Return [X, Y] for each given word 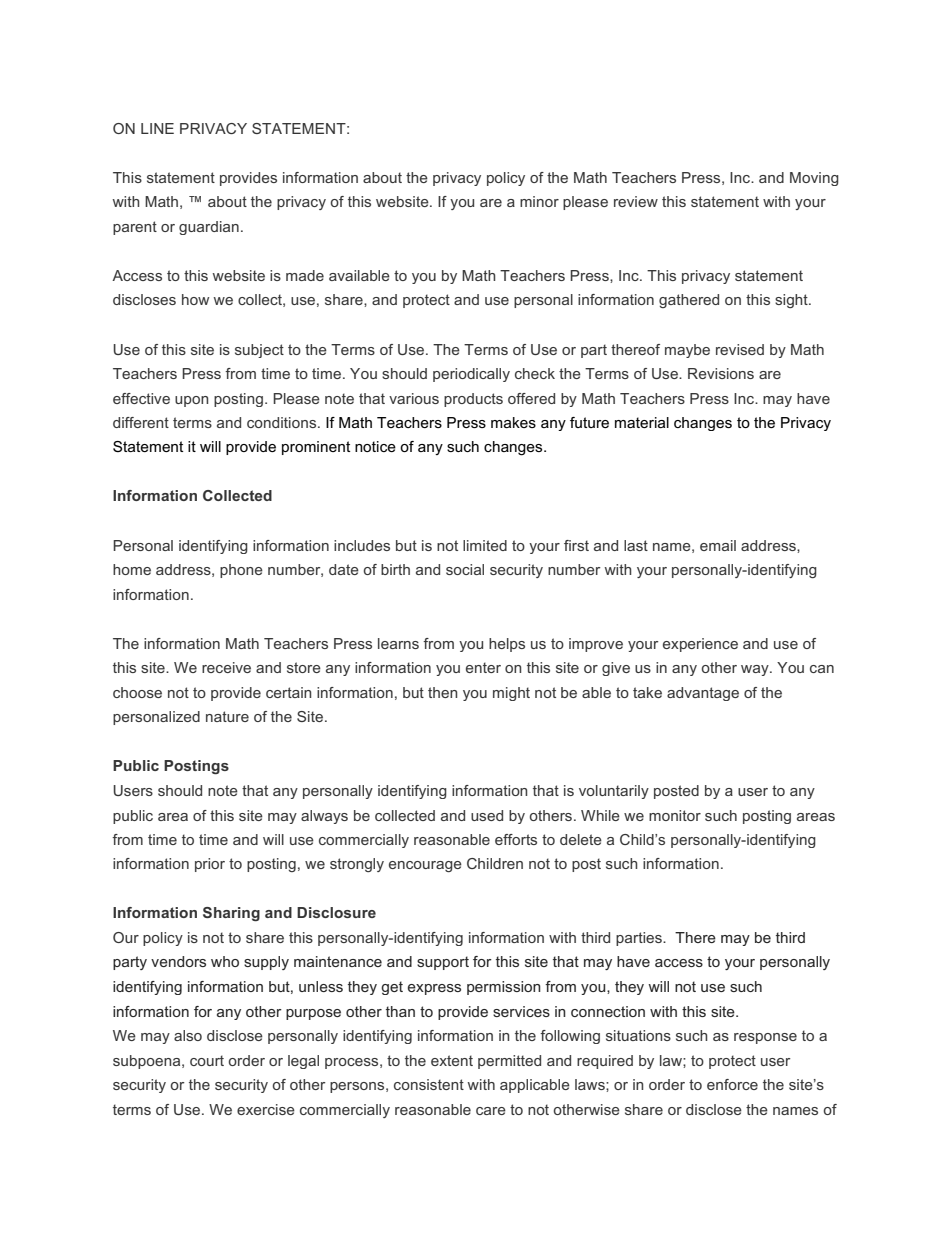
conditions [283, 422]
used [487, 815]
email [718, 545]
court [207, 1060]
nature [227, 716]
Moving [814, 179]
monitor [675, 815]
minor [539, 201]
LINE [157, 128]
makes [513, 422]
